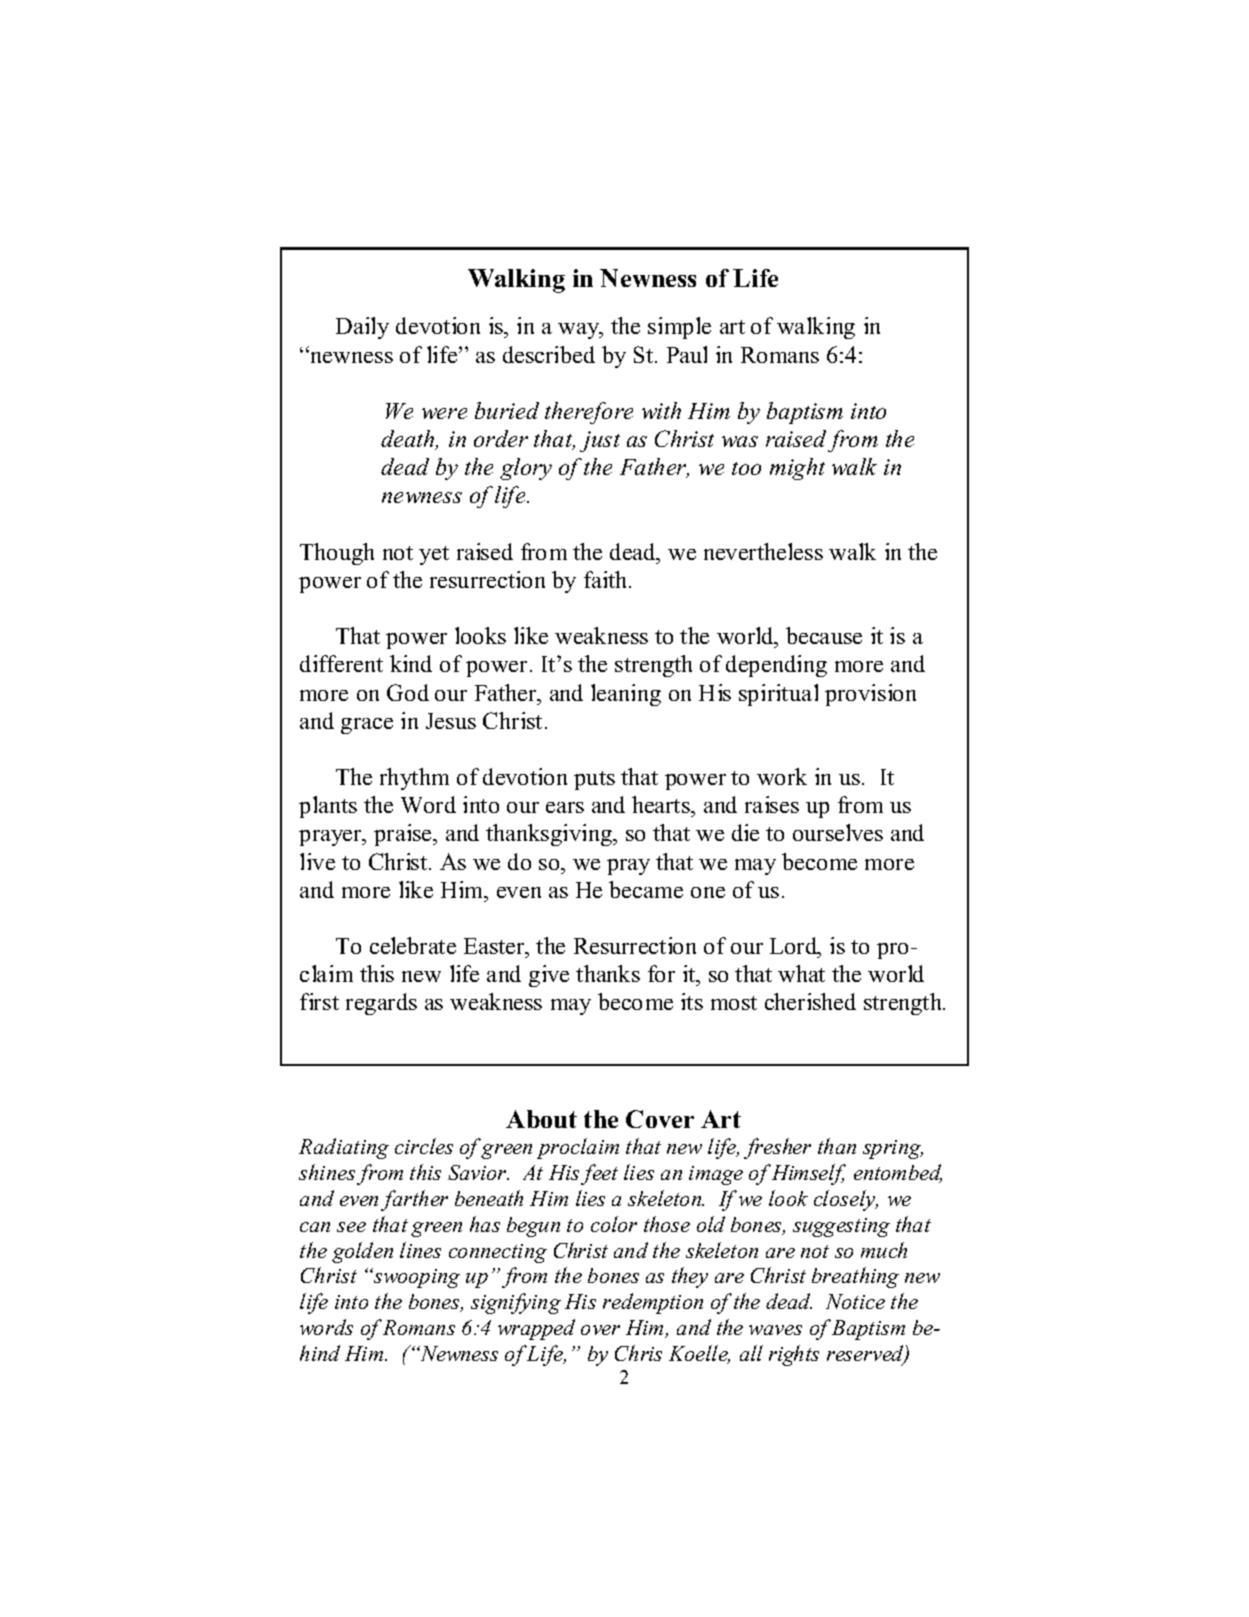 The image size is (1249, 1617). Describe the element at coordinates (870, 695) in the document. I see `provision` at that location.
